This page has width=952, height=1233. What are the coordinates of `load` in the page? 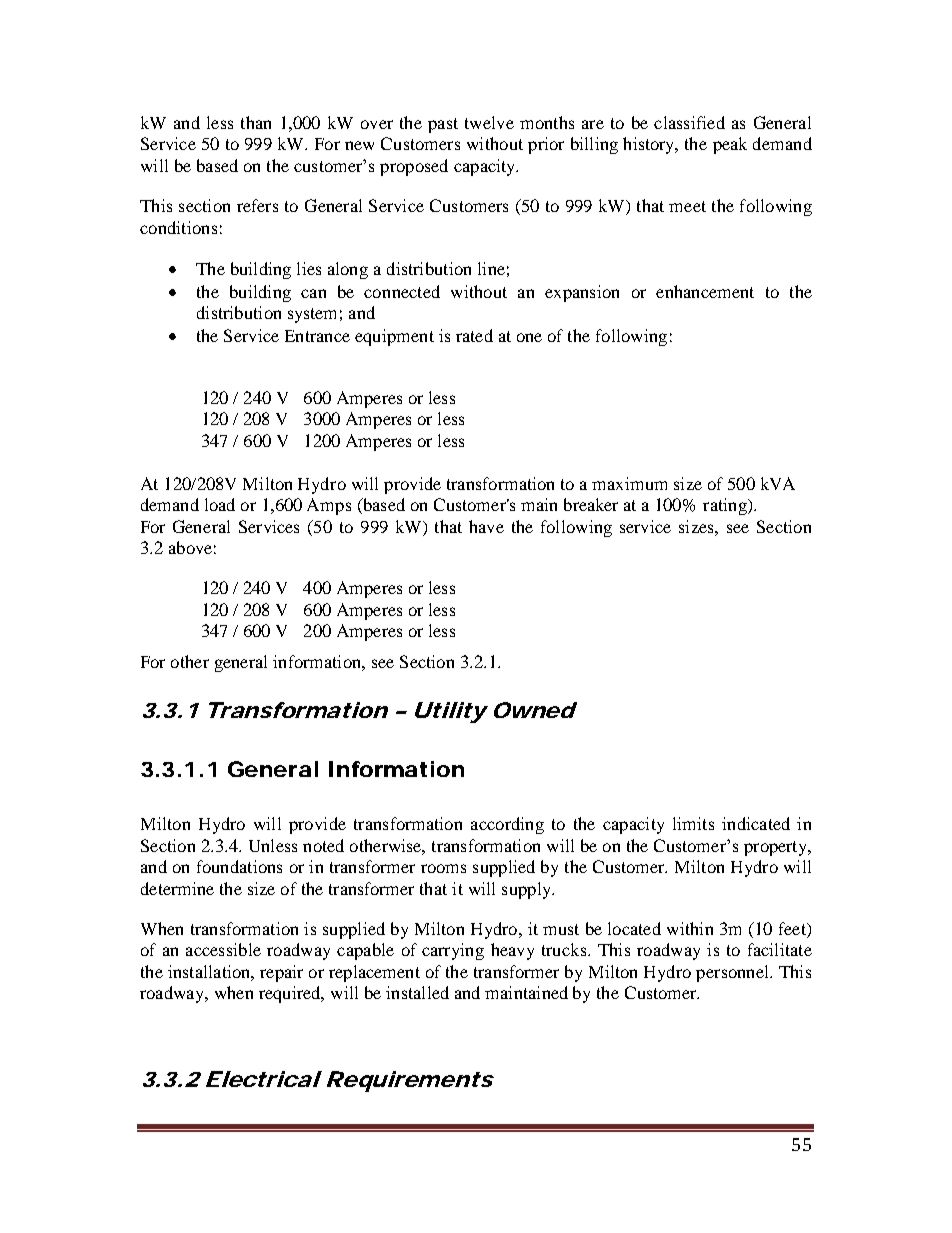 It's located at (220, 504).
